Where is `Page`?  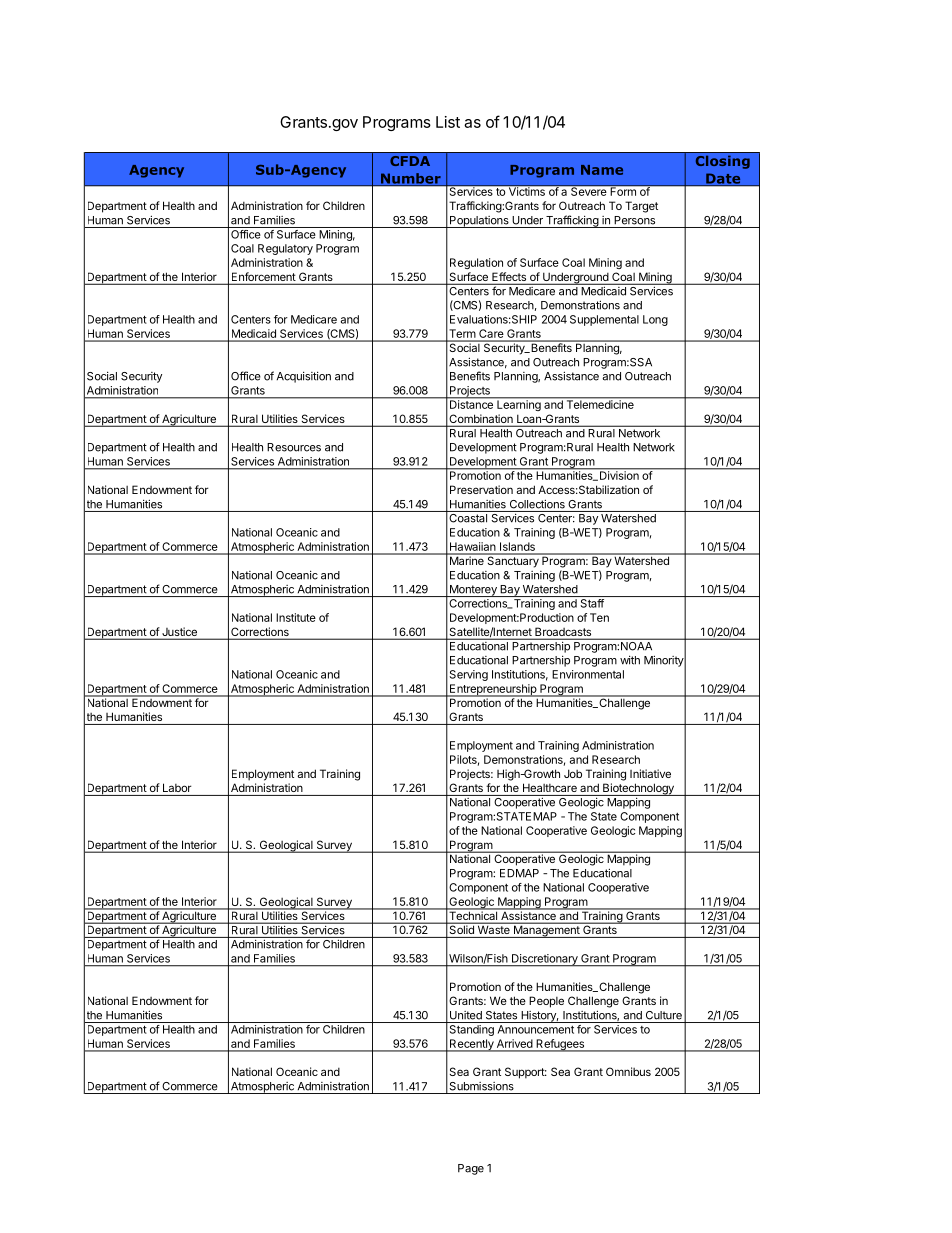
Page is located at coordinates (471, 1169).
